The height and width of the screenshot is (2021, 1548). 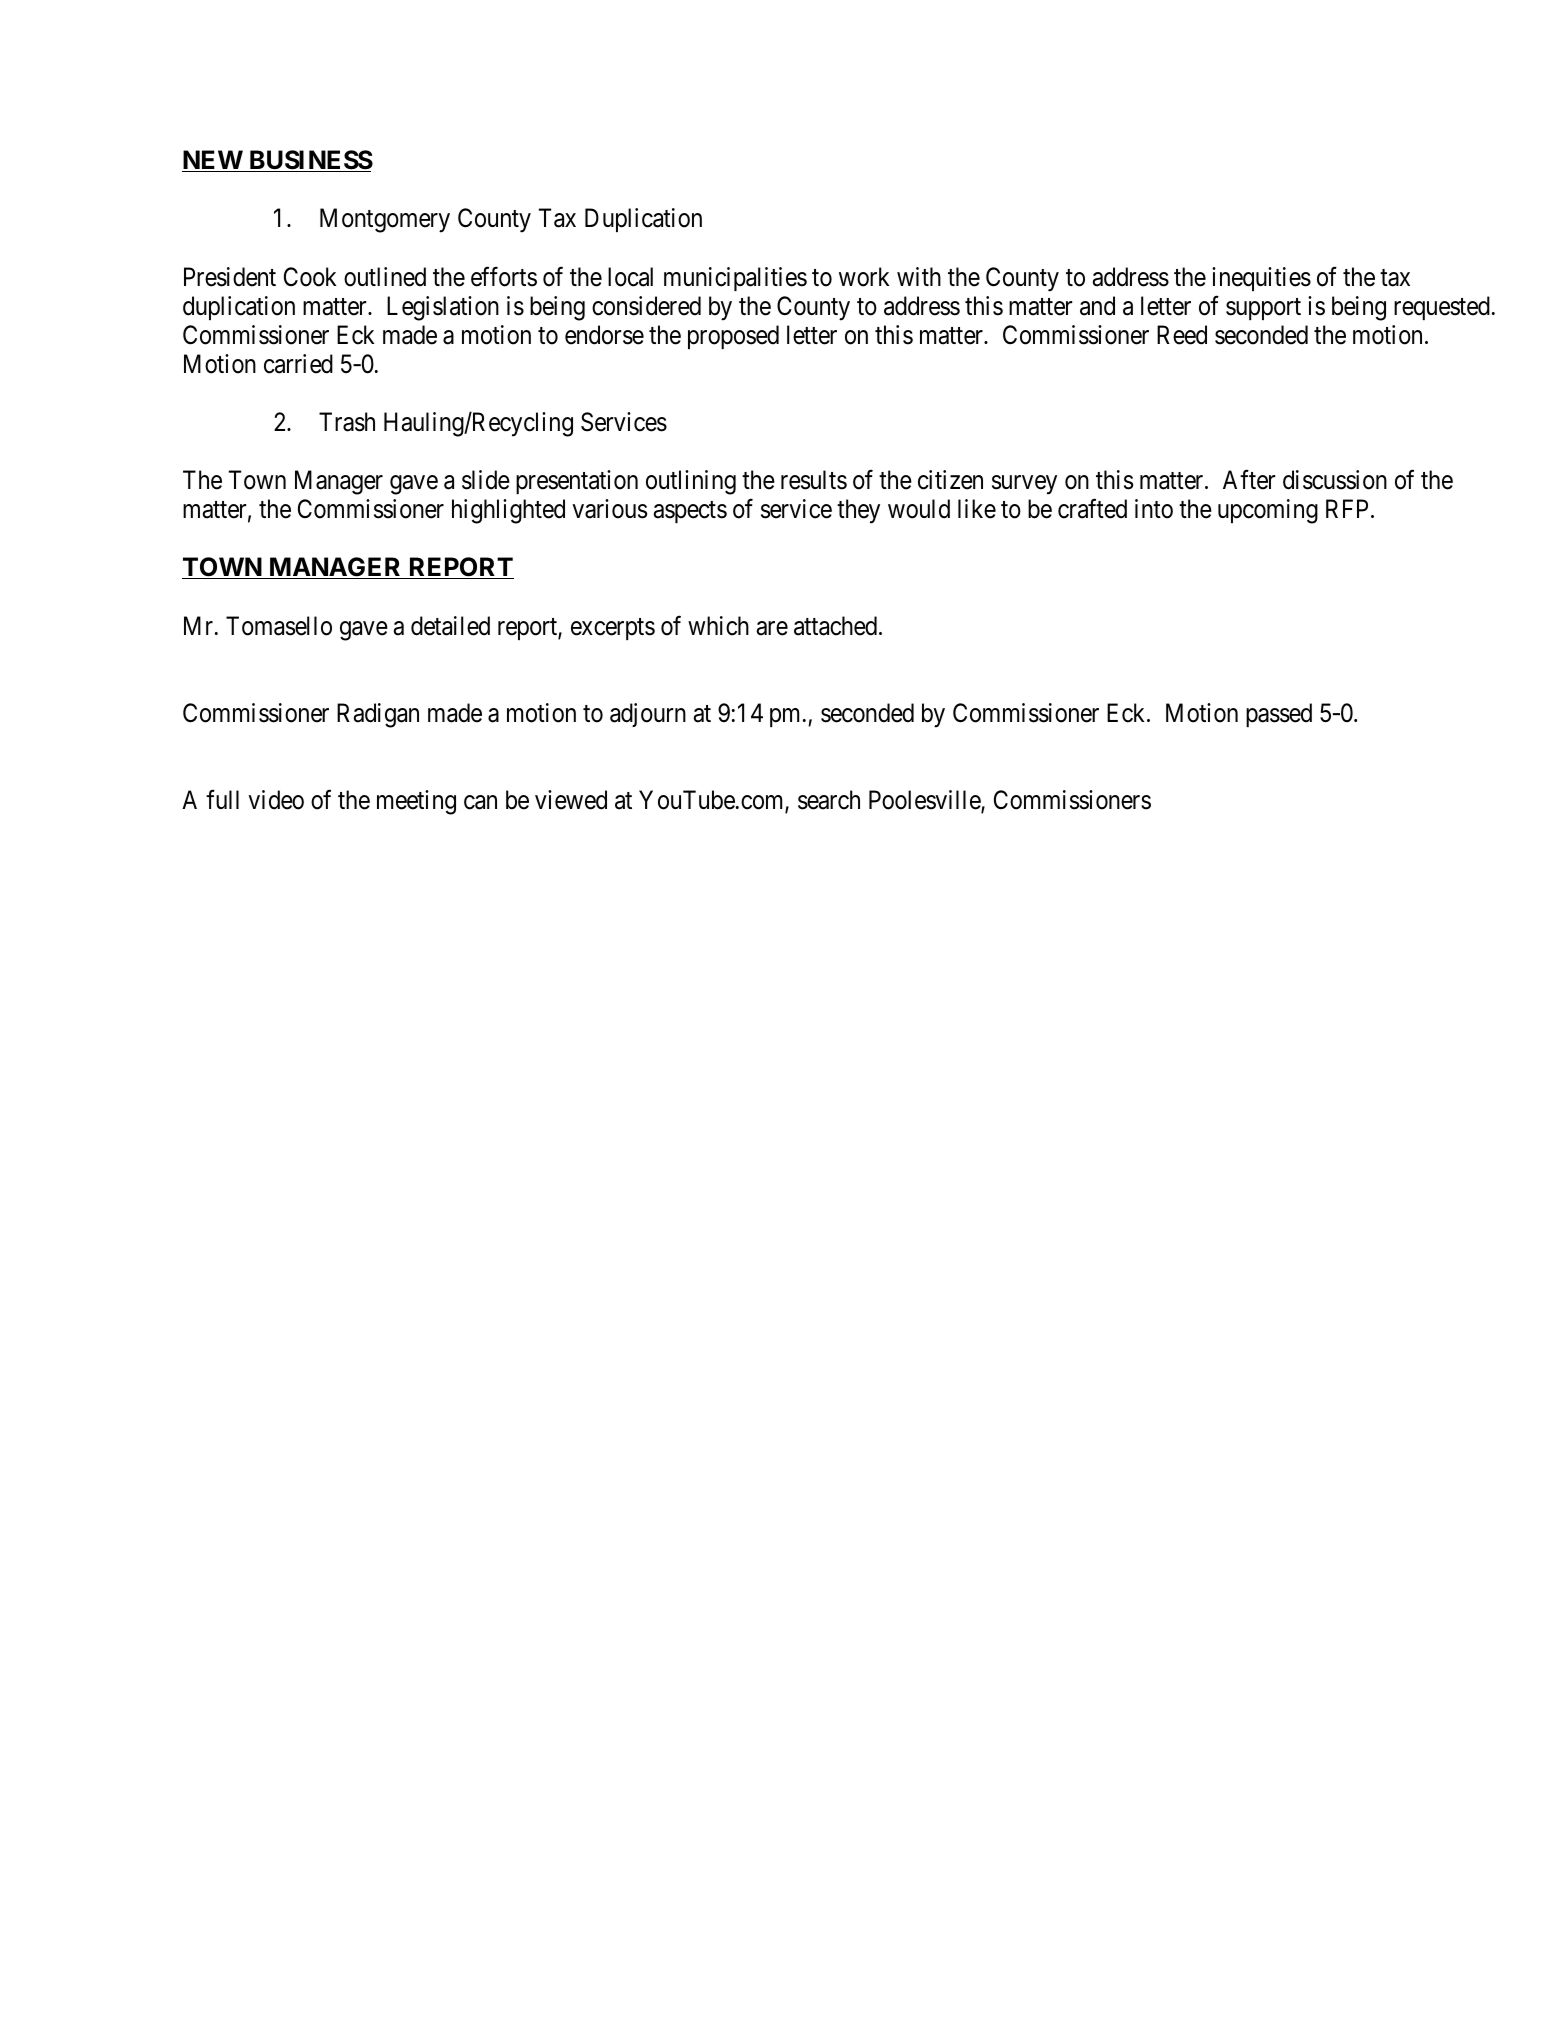 What do you see at coordinates (1261, 279) in the screenshot?
I see `inequities` at bounding box center [1261, 279].
